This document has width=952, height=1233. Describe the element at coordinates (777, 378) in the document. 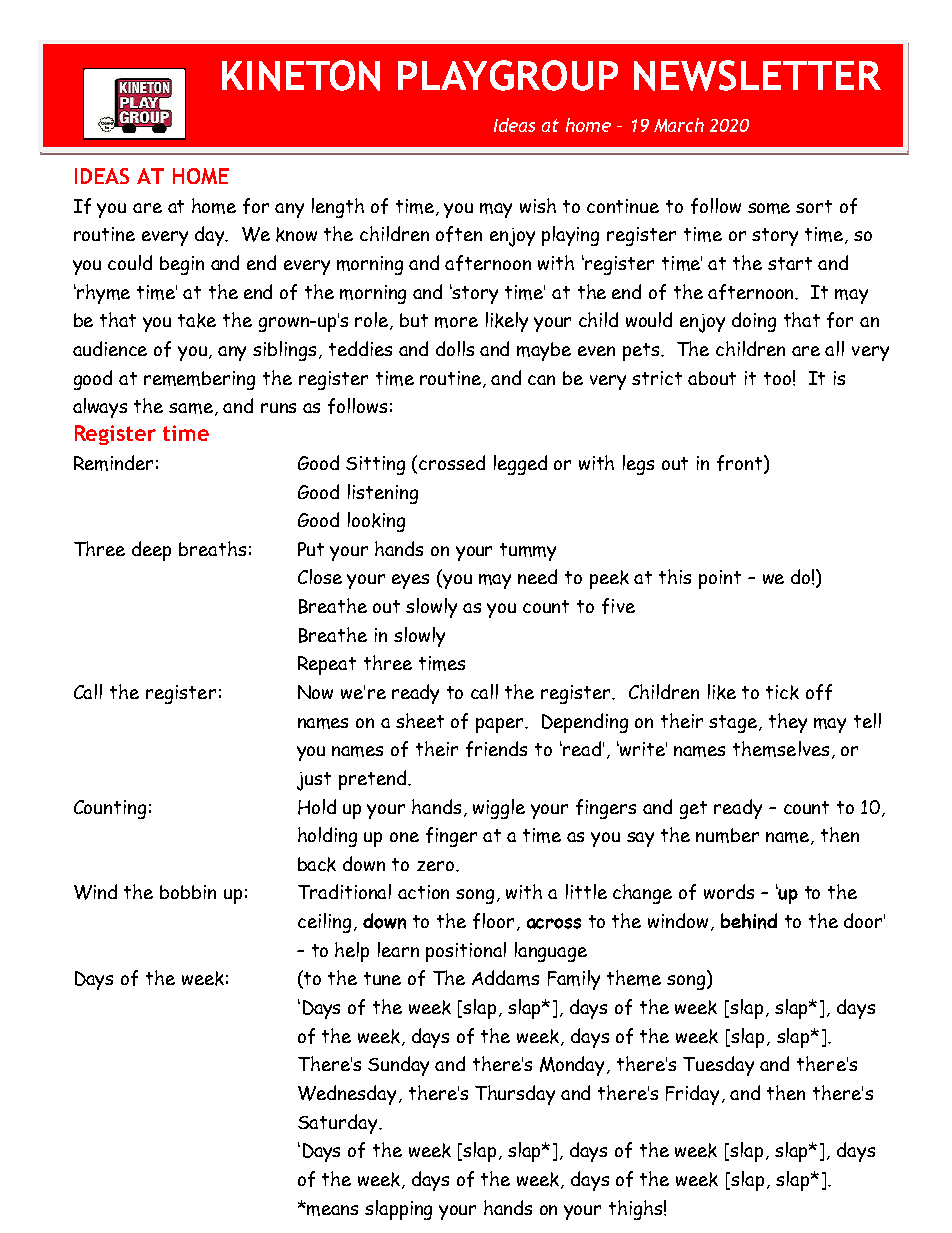

I see `too` at that location.
